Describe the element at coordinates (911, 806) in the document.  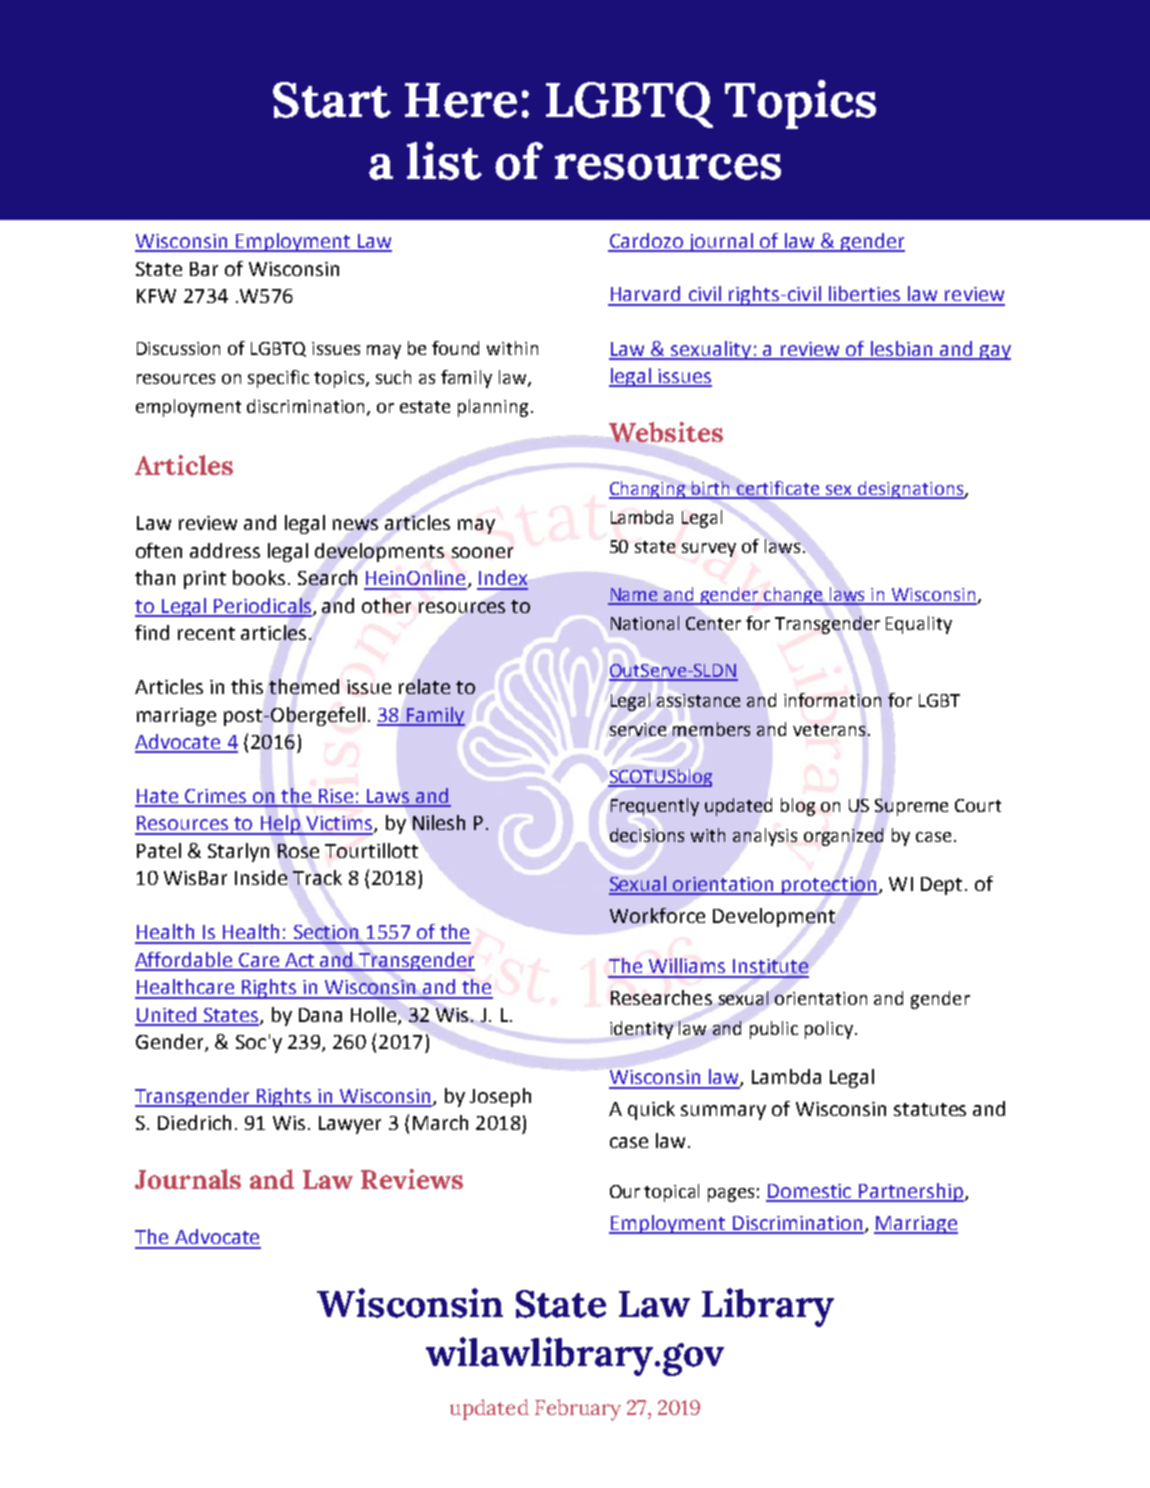
I see `Supreme` at that location.
